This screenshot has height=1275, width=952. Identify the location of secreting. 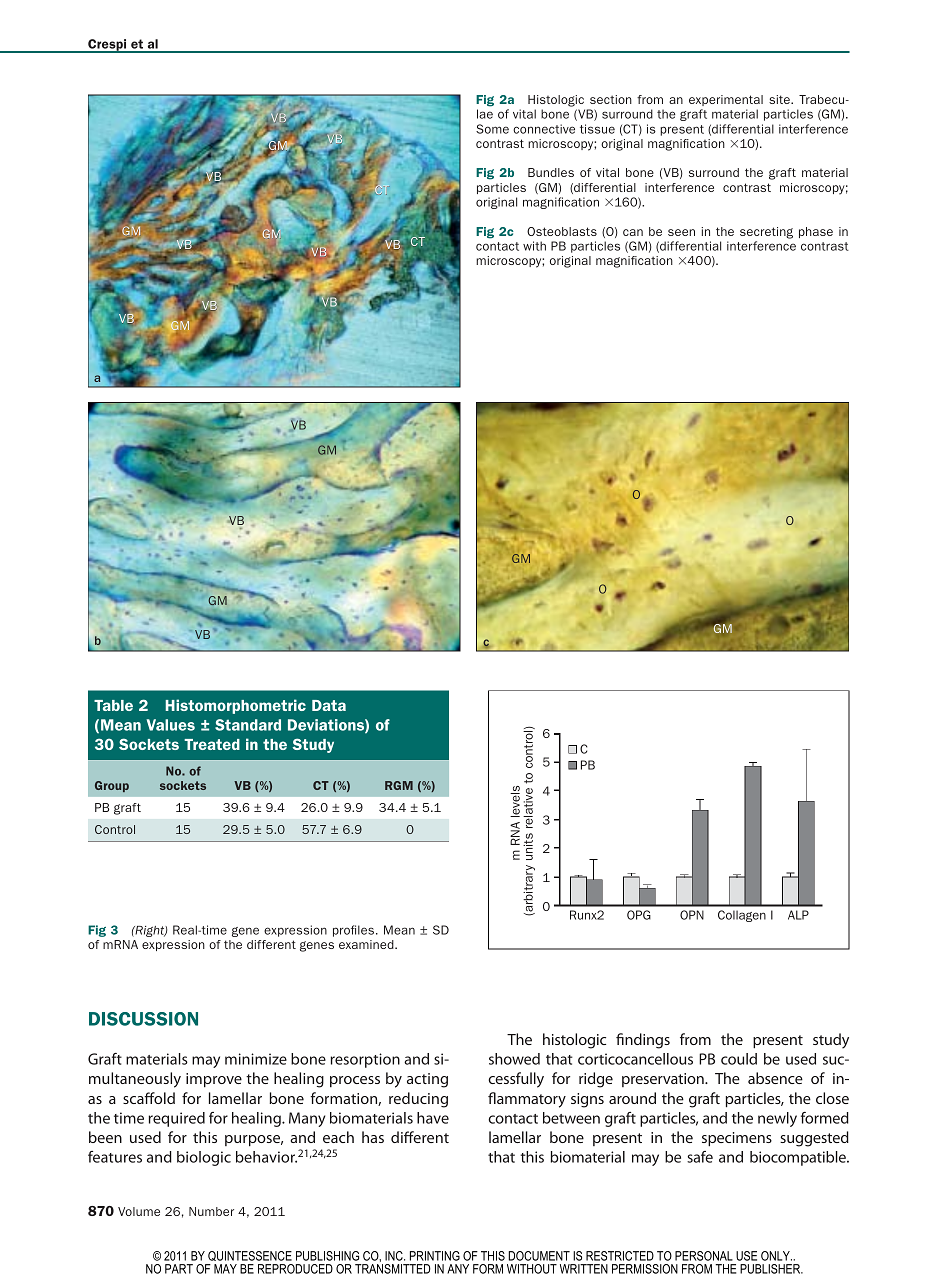
(766, 233).
